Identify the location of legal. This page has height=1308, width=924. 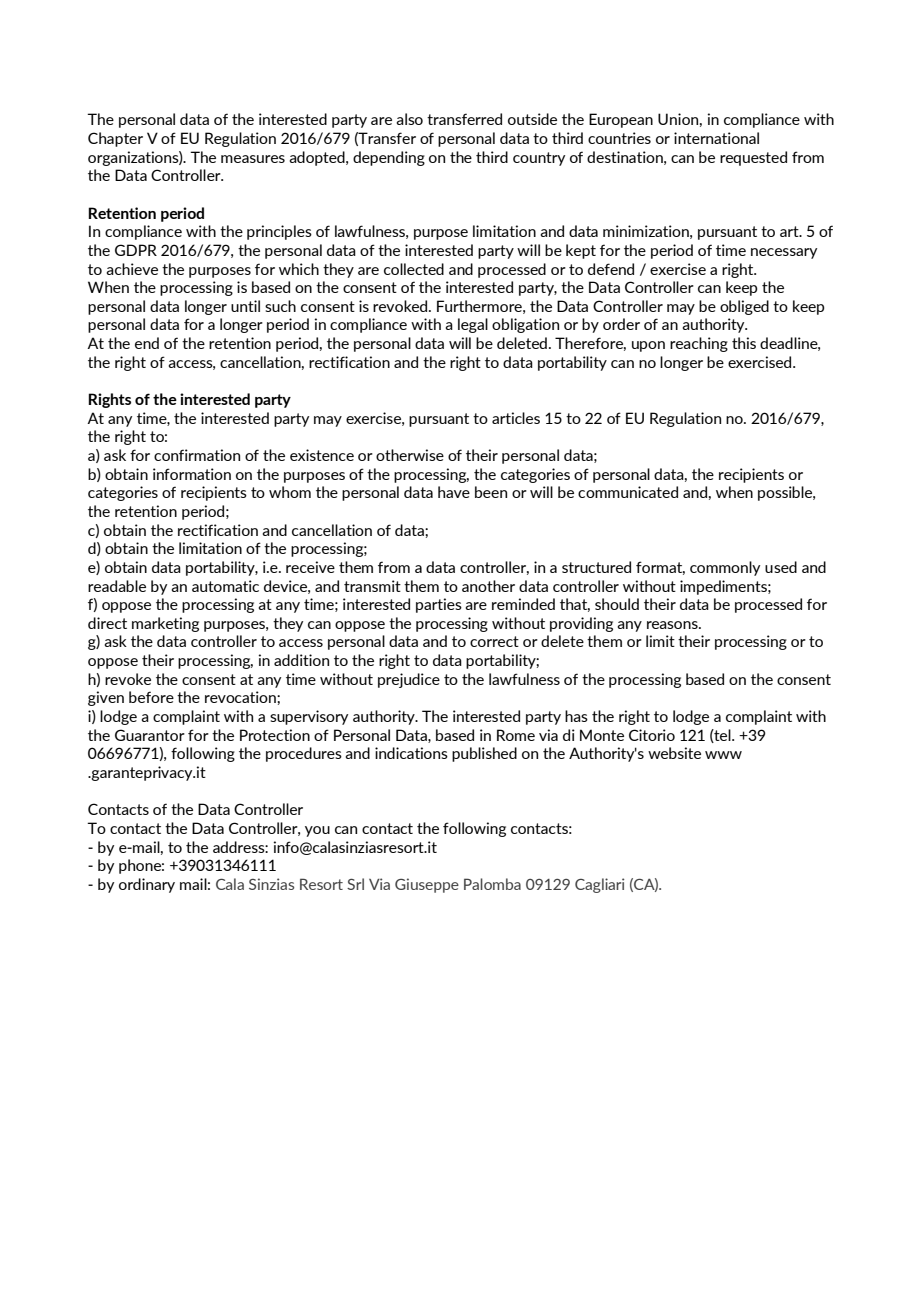
(473, 325).
